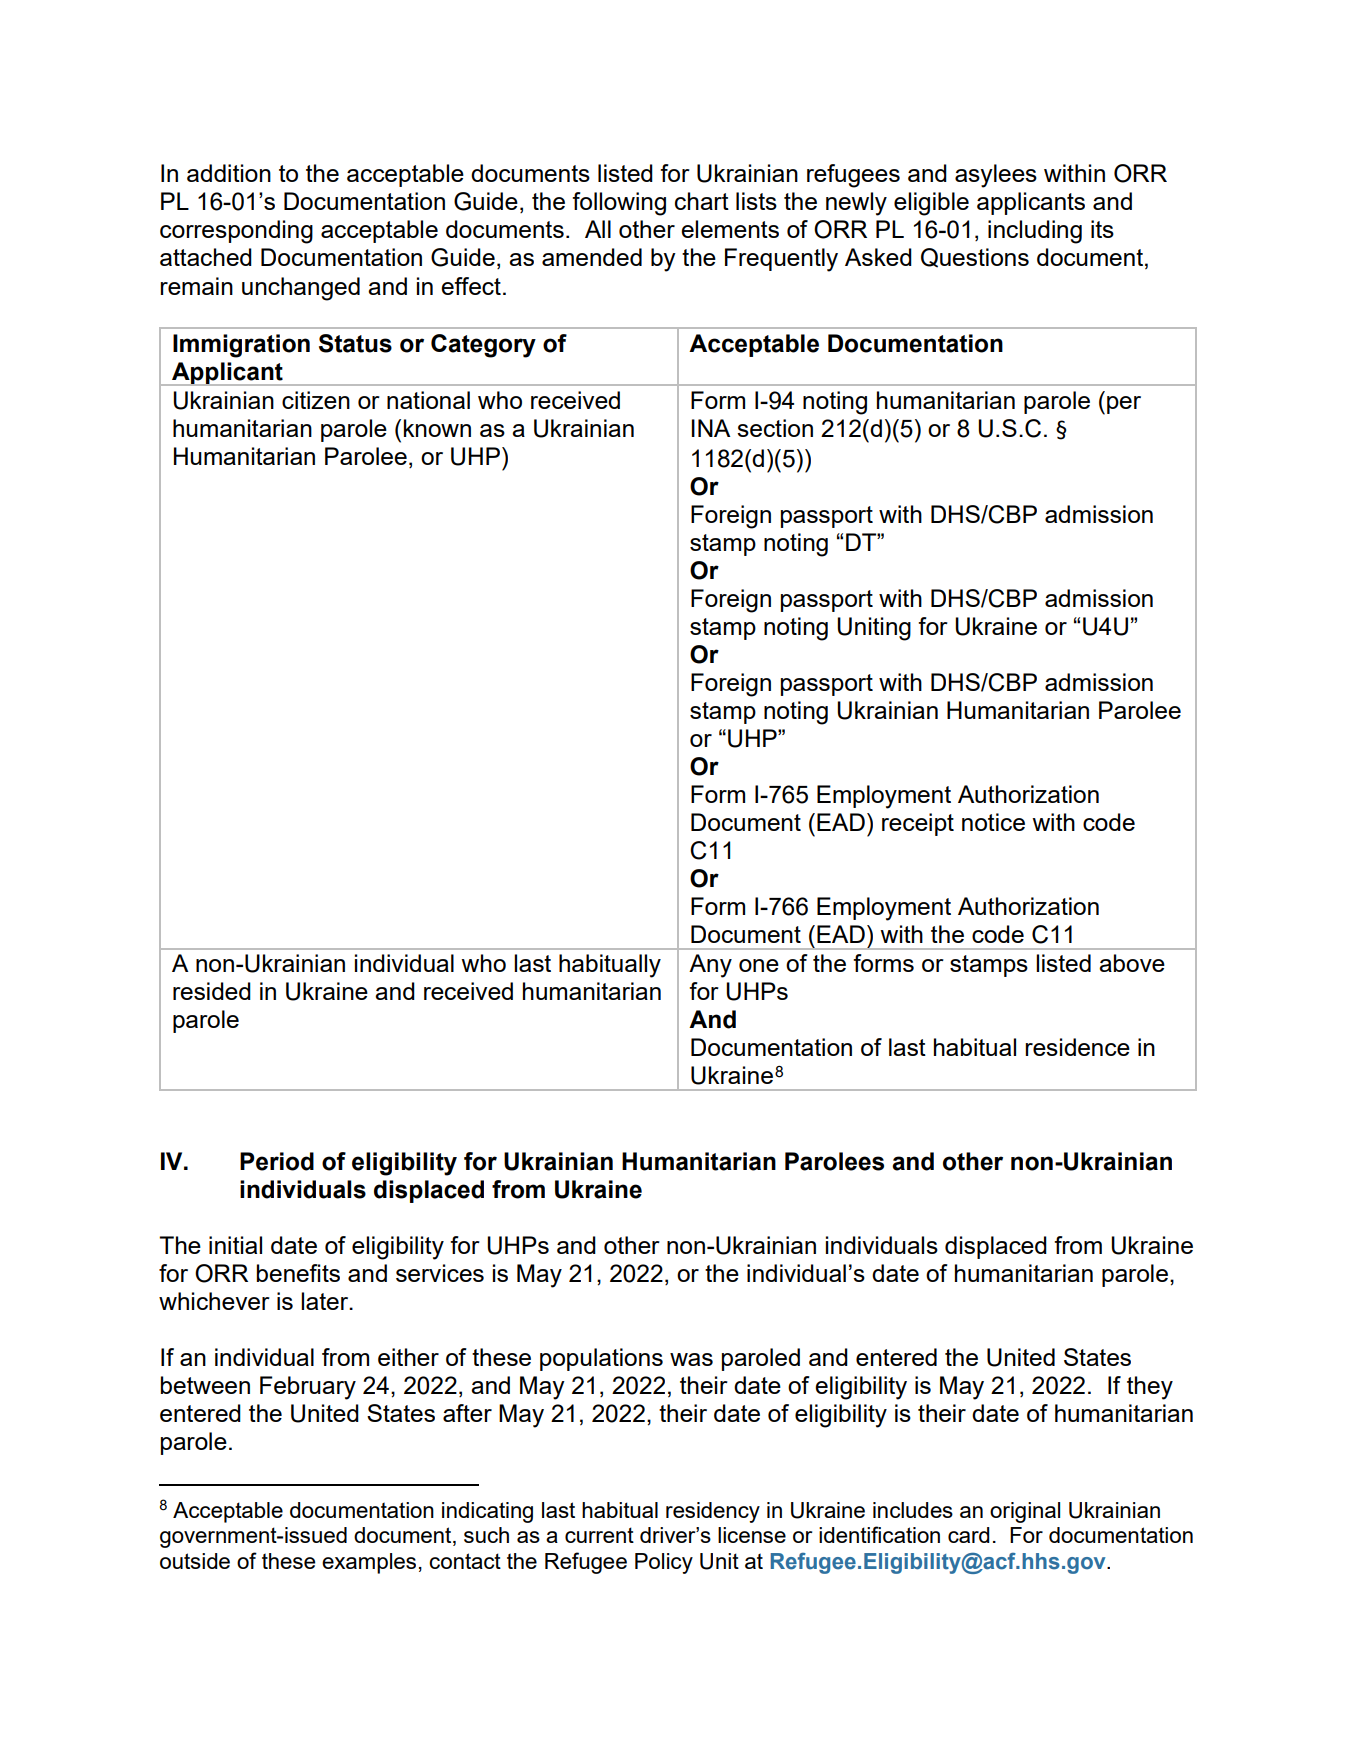 Image resolution: width=1356 pixels, height=1755 pixels. Describe the element at coordinates (369, 1563) in the page. I see `examples` at that location.
